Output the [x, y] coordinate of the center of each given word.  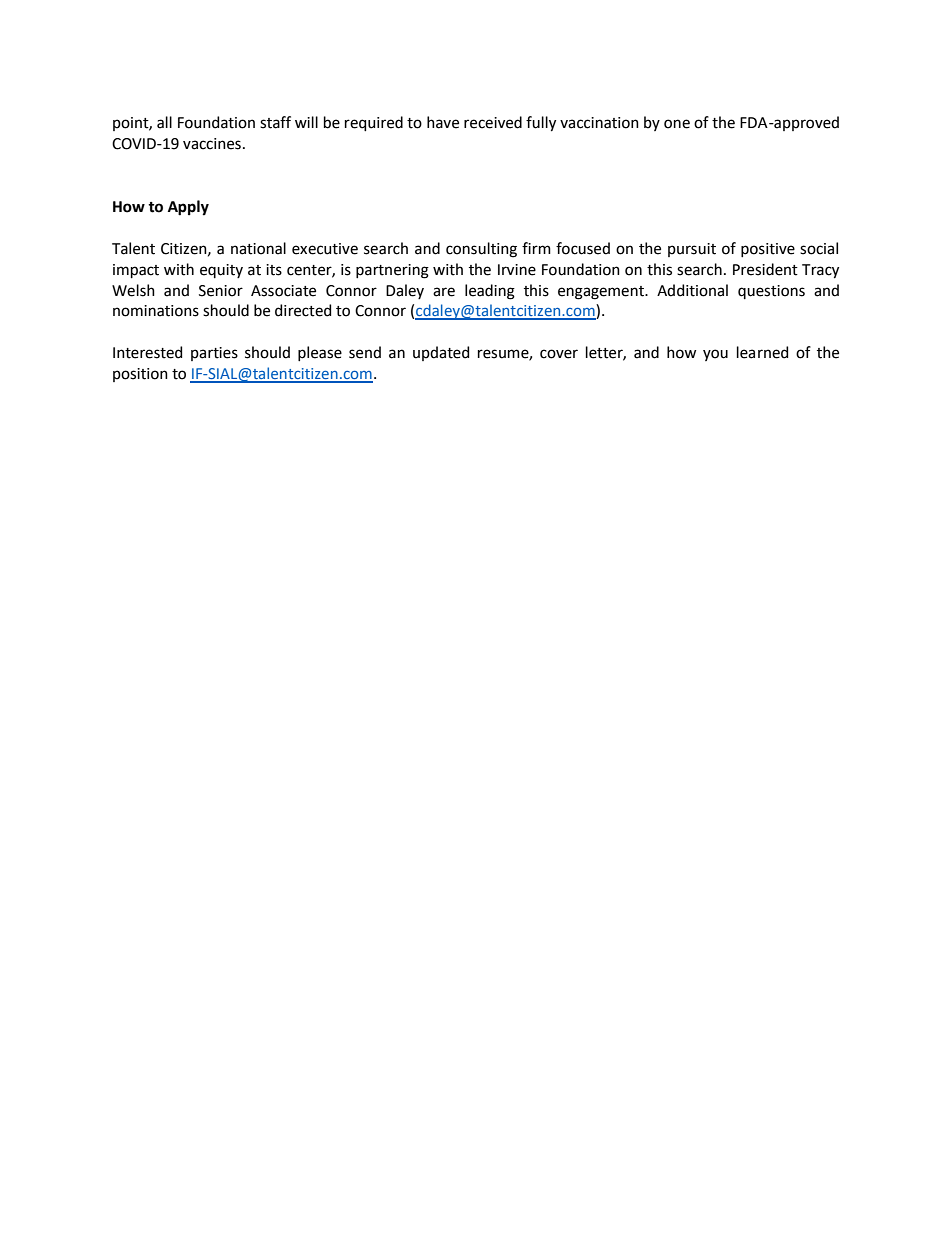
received [493, 122]
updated [441, 353]
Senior [221, 291]
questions [771, 292]
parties [214, 354]
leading [490, 292]
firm [536, 248]
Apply [188, 208]
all [164, 122]
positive [768, 250]
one [677, 124]
